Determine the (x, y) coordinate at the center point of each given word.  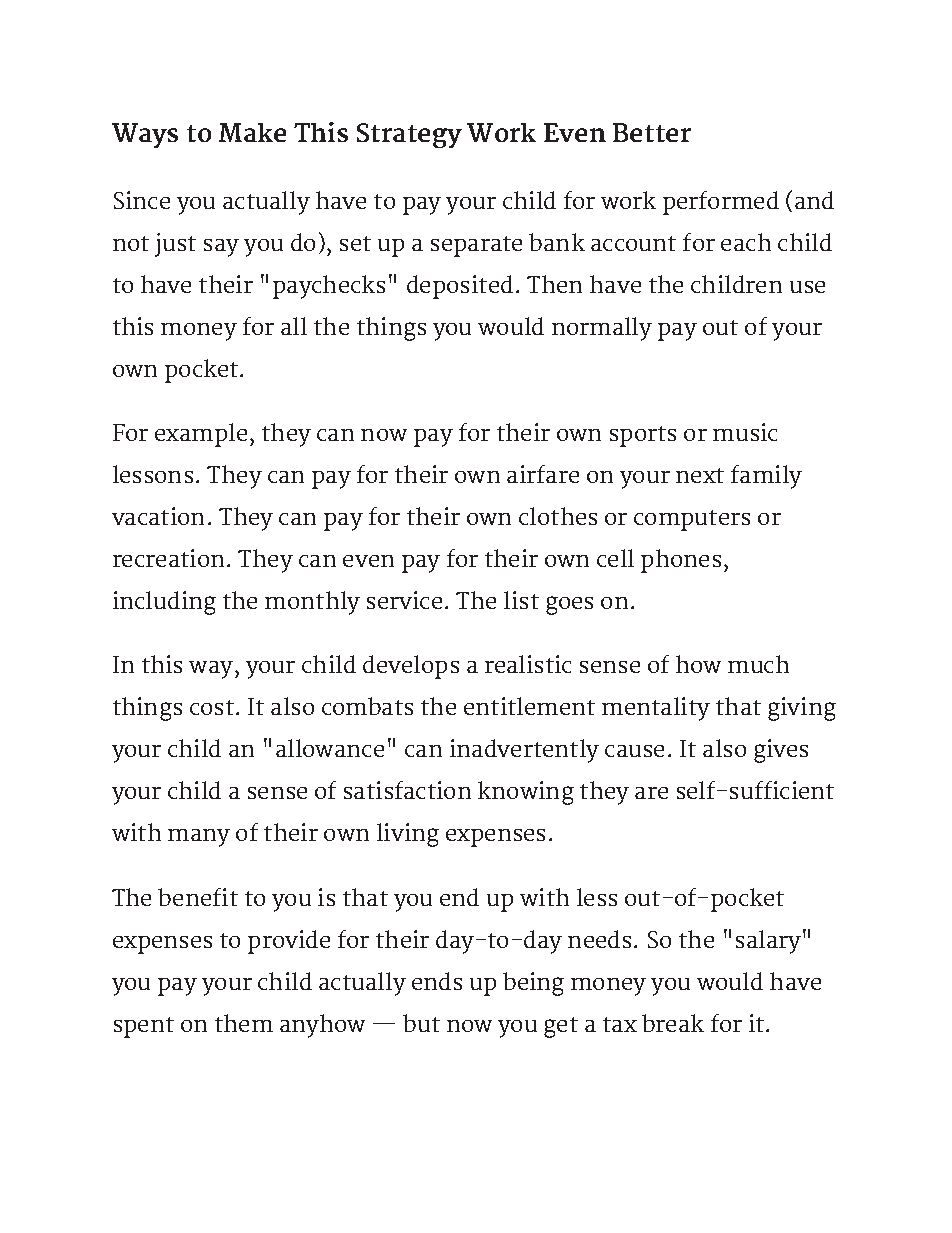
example (201, 435)
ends (437, 981)
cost (212, 707)
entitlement (529, 706)
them (244, 1023)
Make (252, 132)
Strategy (409, 135)
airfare (543, 474)
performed (721, 203)
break (673, 1023)
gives (781, 751)
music (745, 432)
